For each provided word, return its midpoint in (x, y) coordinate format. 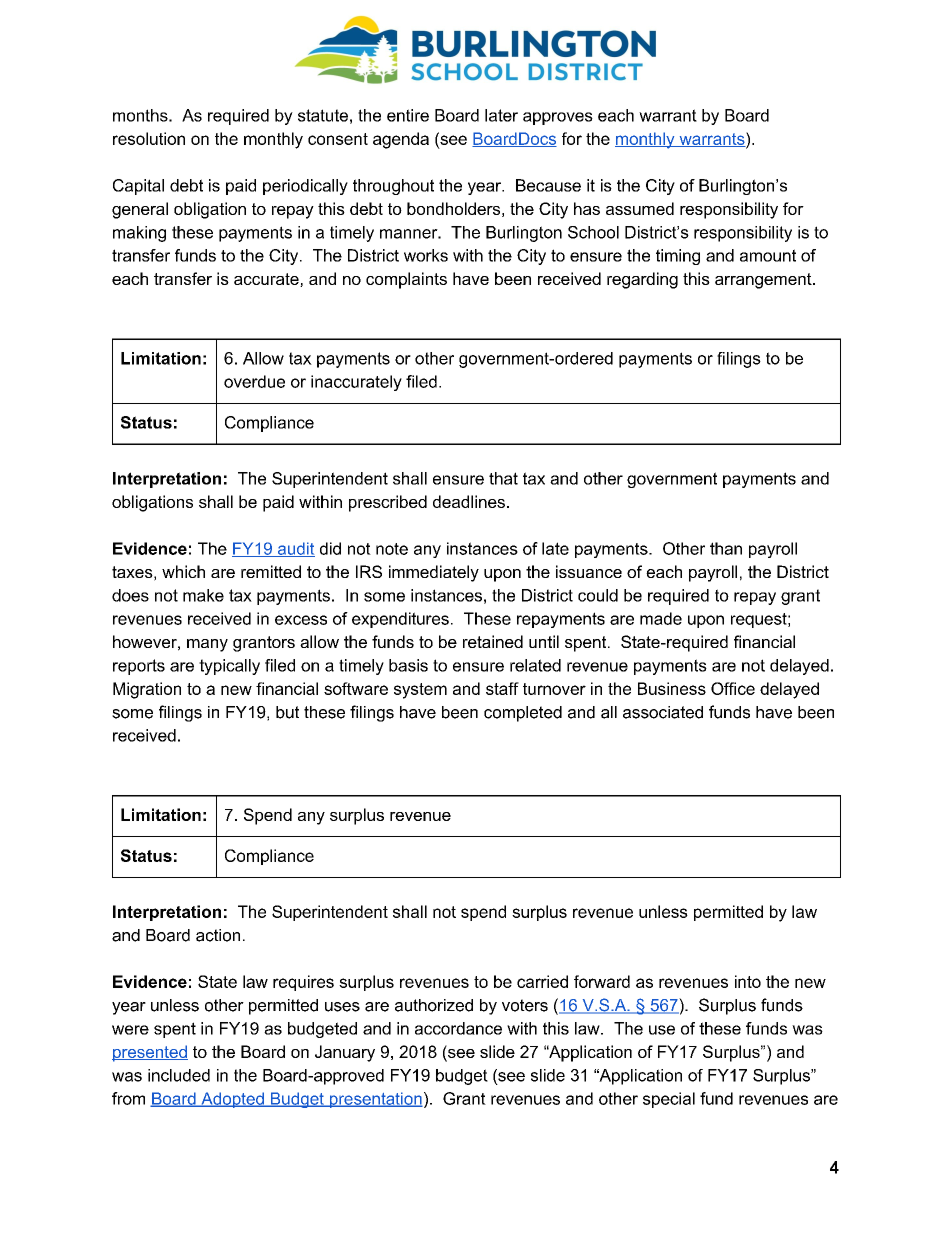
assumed (640, 208)
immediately (434, 573)
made (661, 618)
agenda (401, 140)
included (179, 1075)
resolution (149, 138)
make (203, 595)
